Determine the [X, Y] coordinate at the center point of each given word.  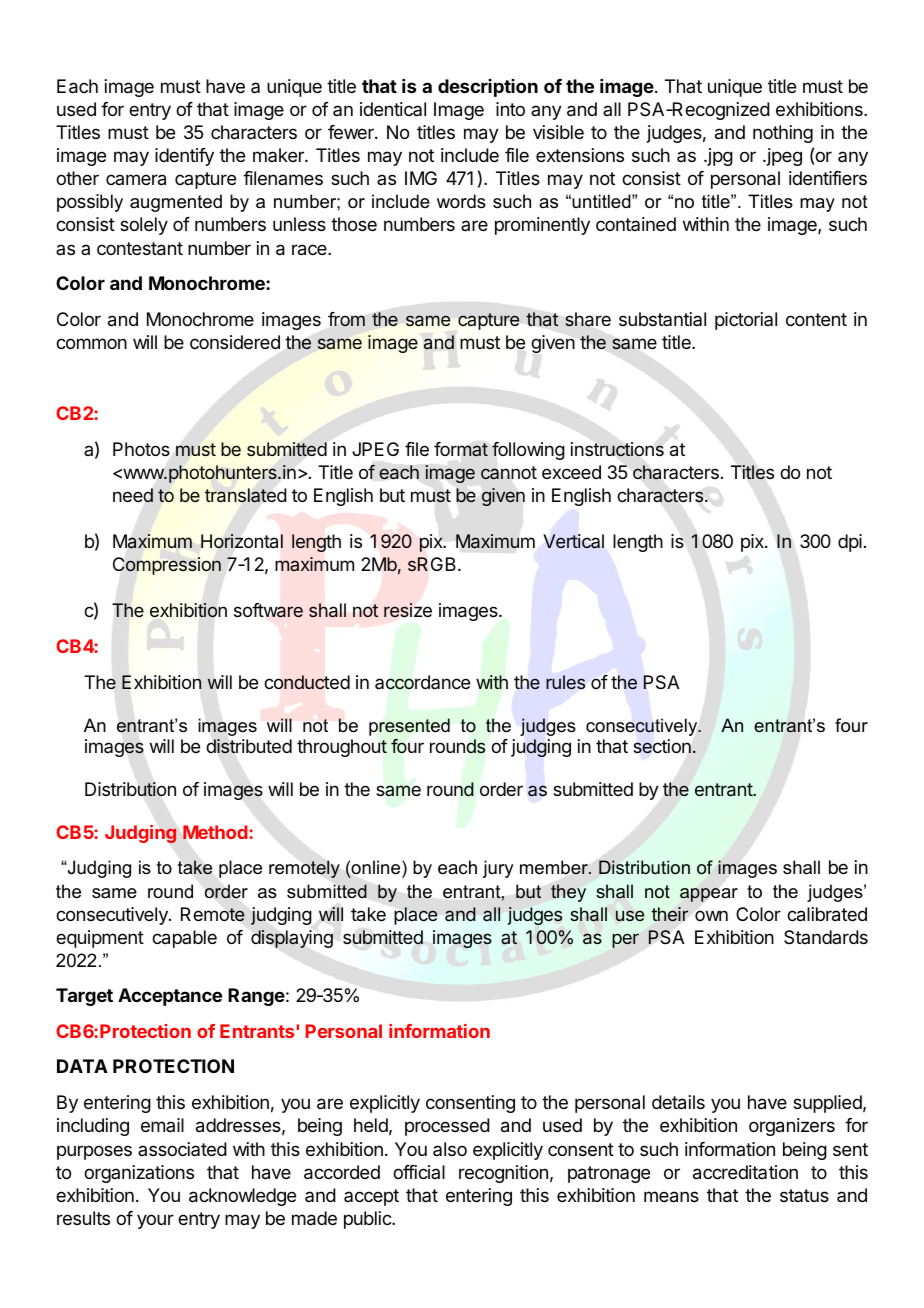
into [510, 109]
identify [184, 157]
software [268, 610]
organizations [139, 1174]
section [662, 746]
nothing [783, 134]
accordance [422, 682]
